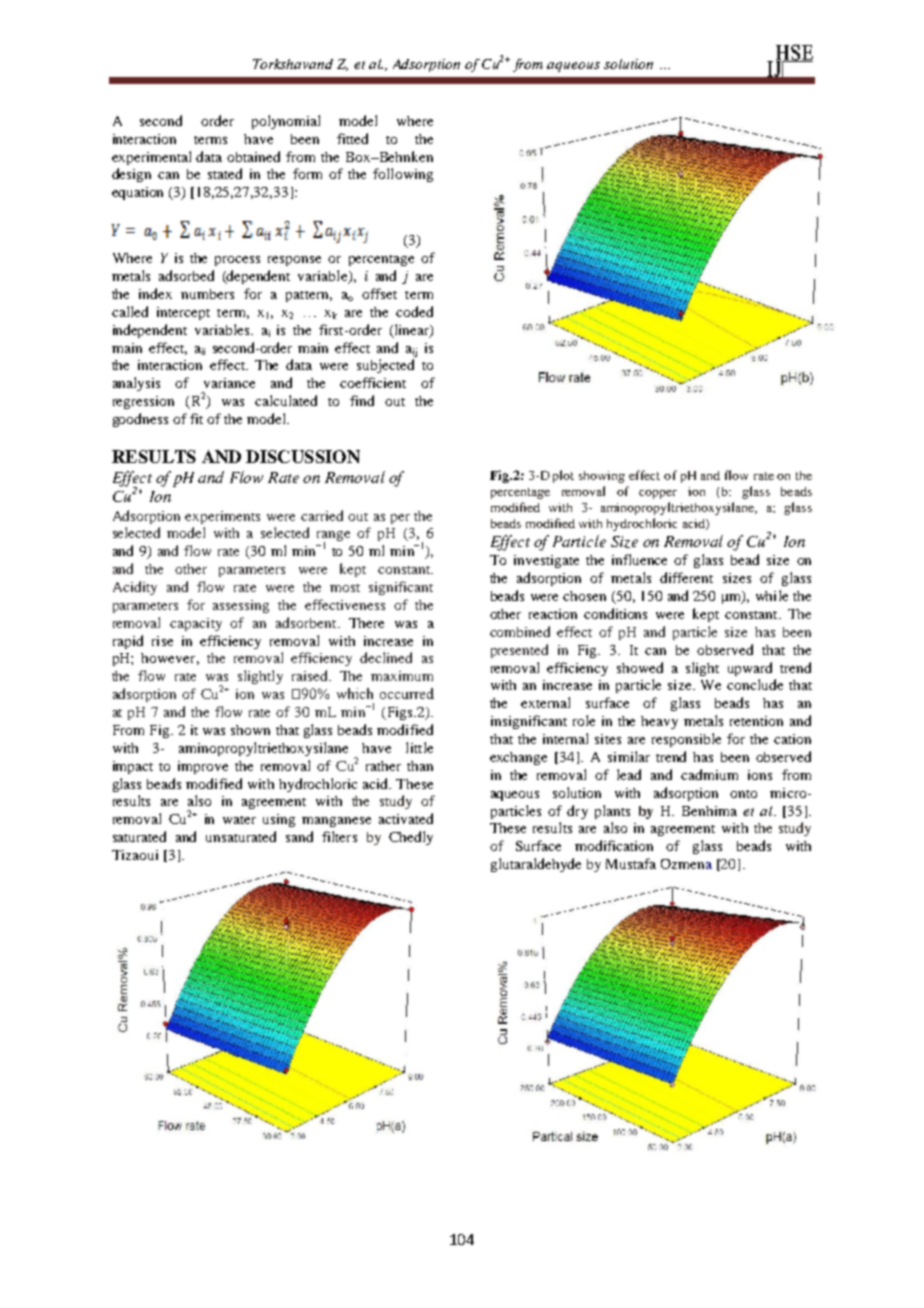 This image has height=1308, width=924. What do you see at coordinates (602, 477) in the image?
I see `showing` at bounding box center [602, 477].
